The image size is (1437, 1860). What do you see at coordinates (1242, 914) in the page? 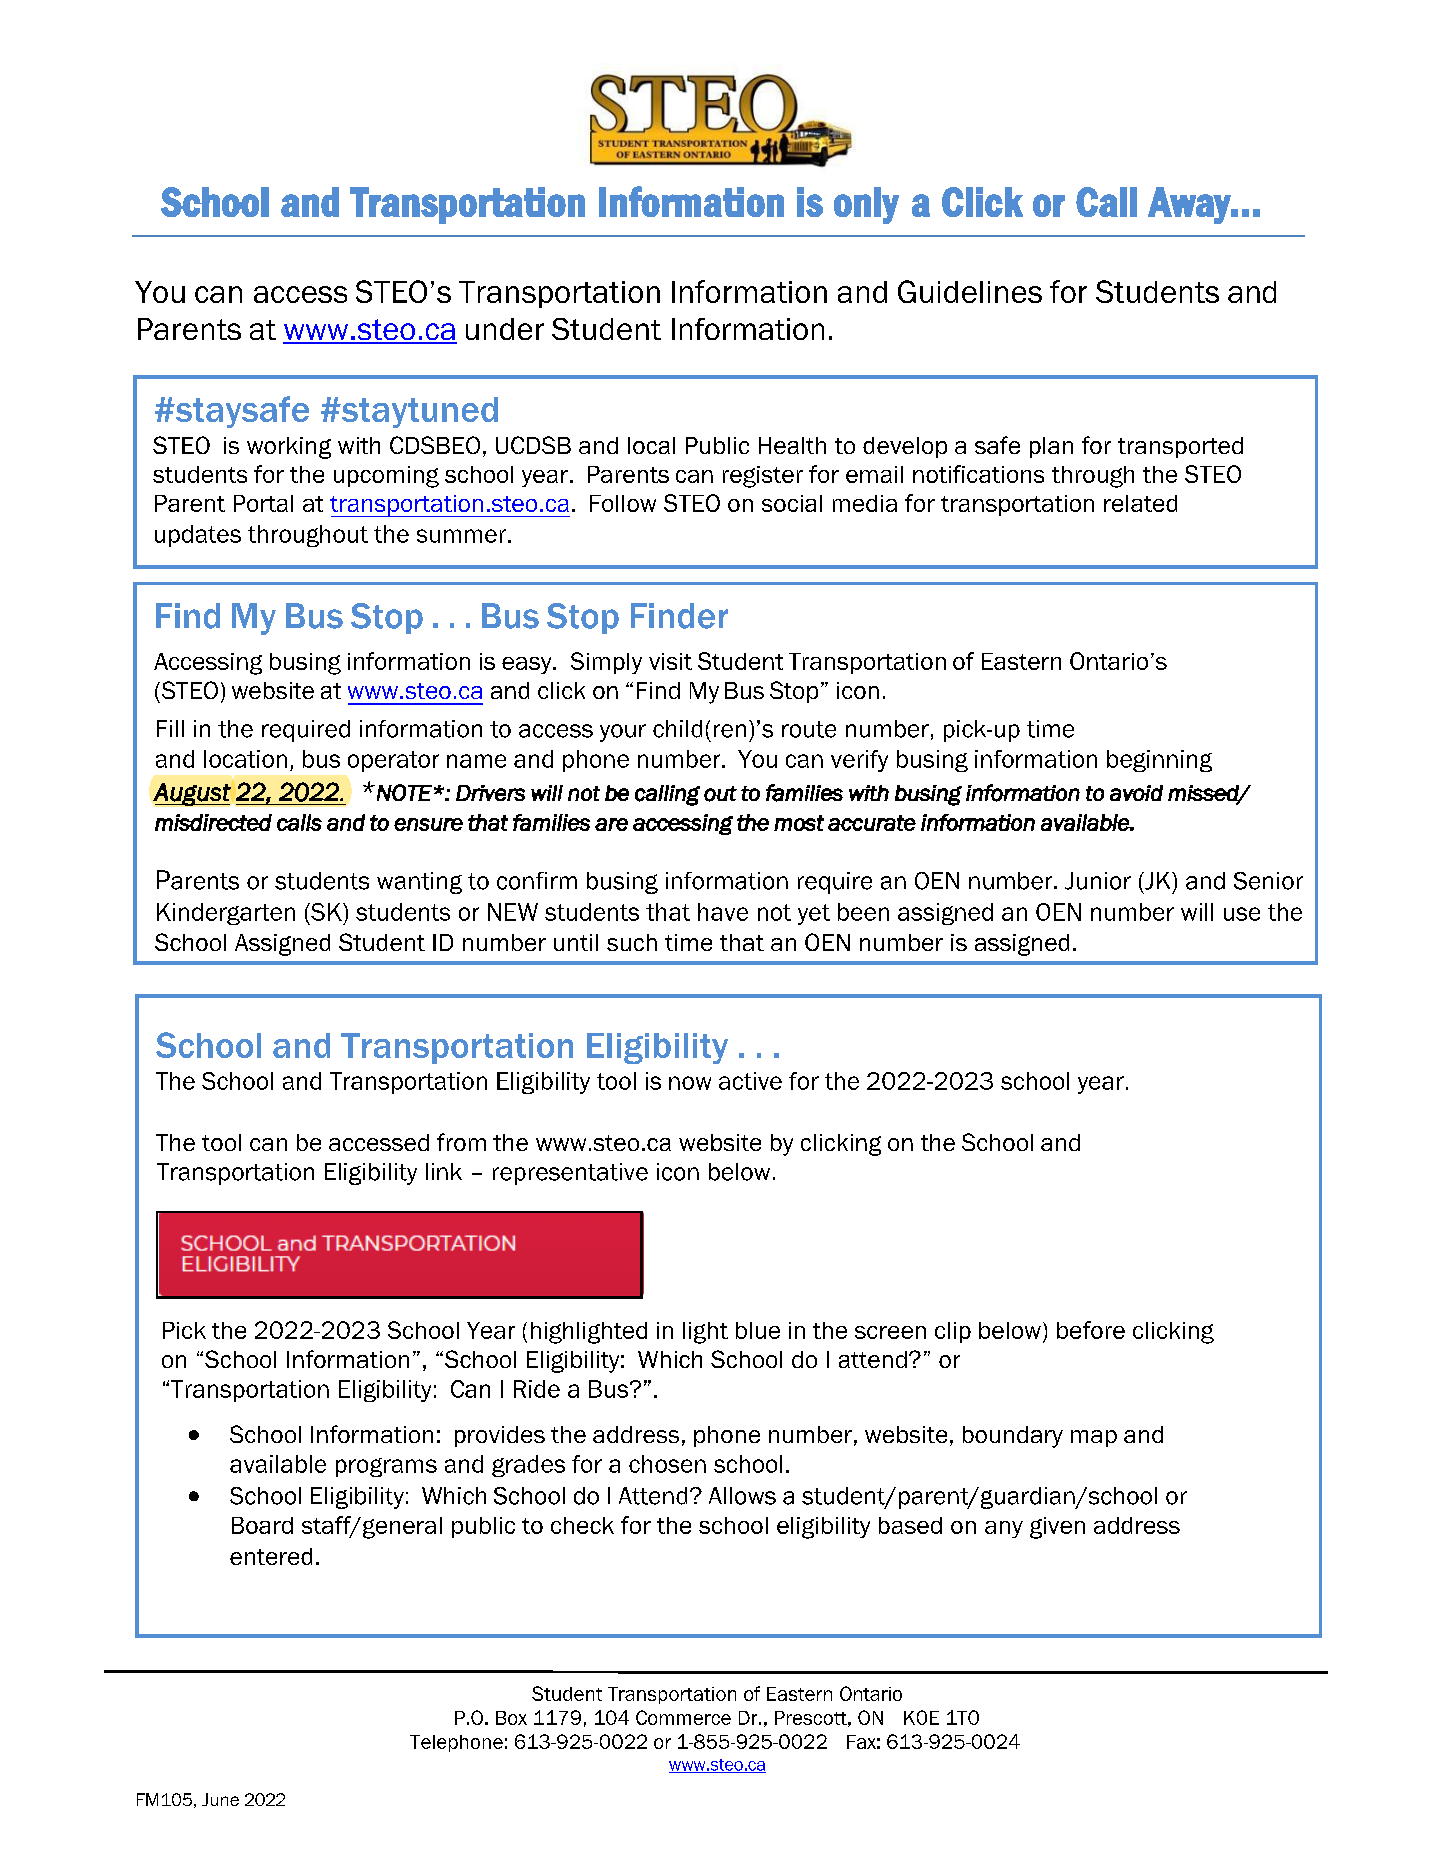
I see `use` at bounding box center [1242, 914].
